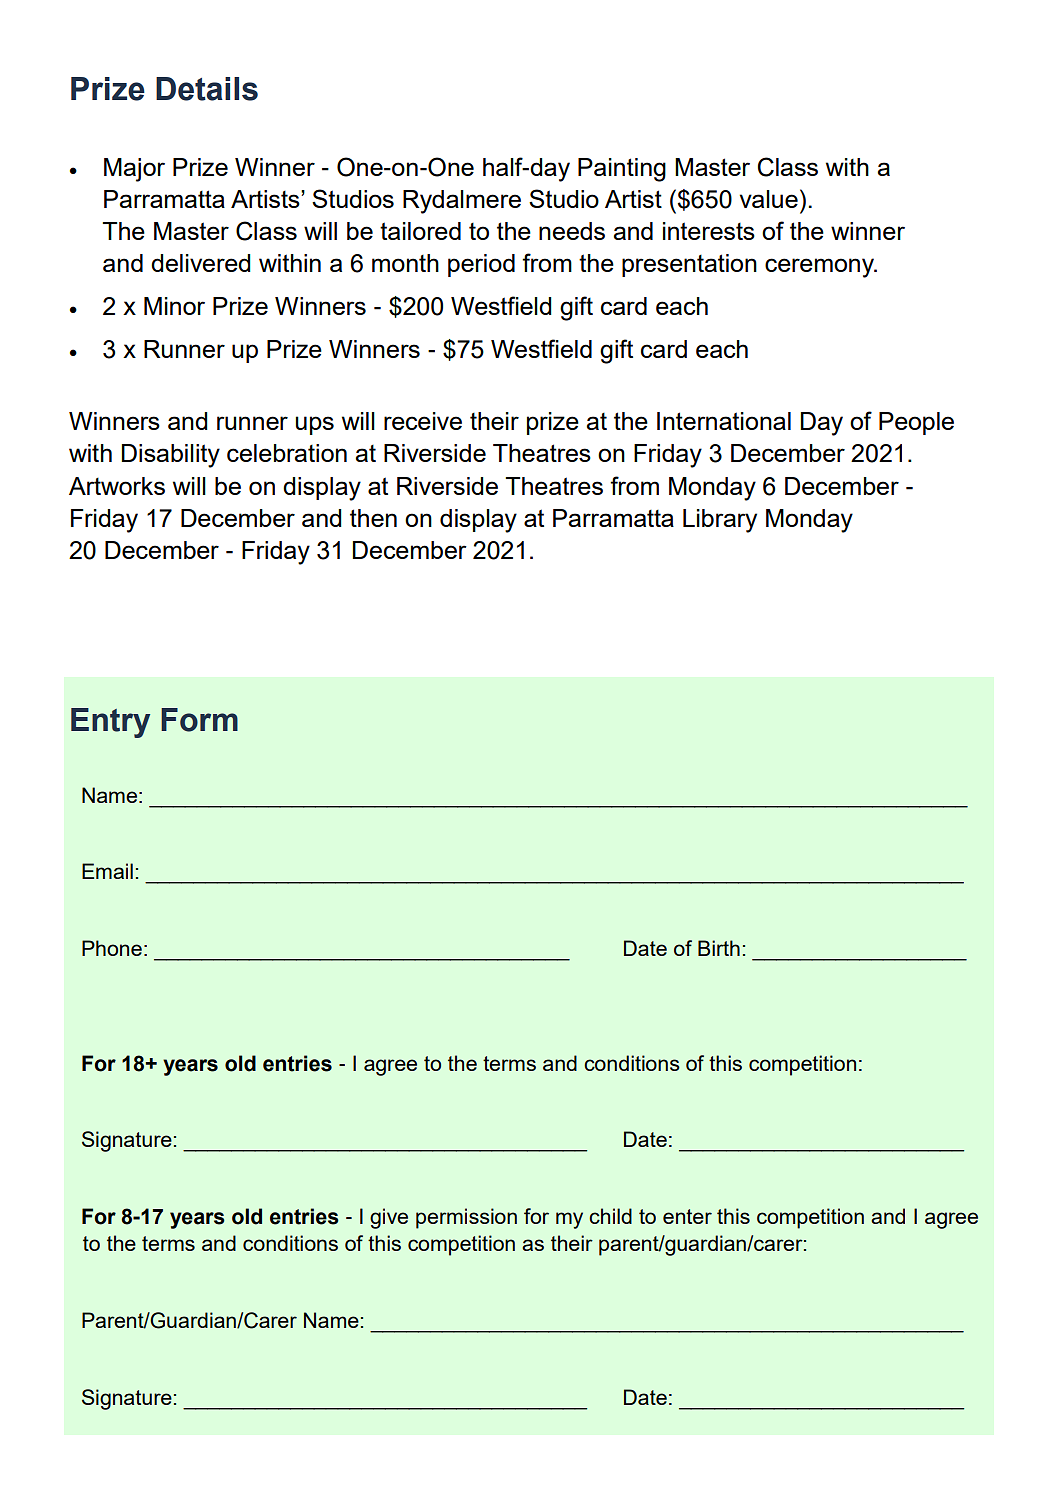  What do you see at coordinates (389, 1218) in the page?
I see `give` at bounding box center [389, 1218].
